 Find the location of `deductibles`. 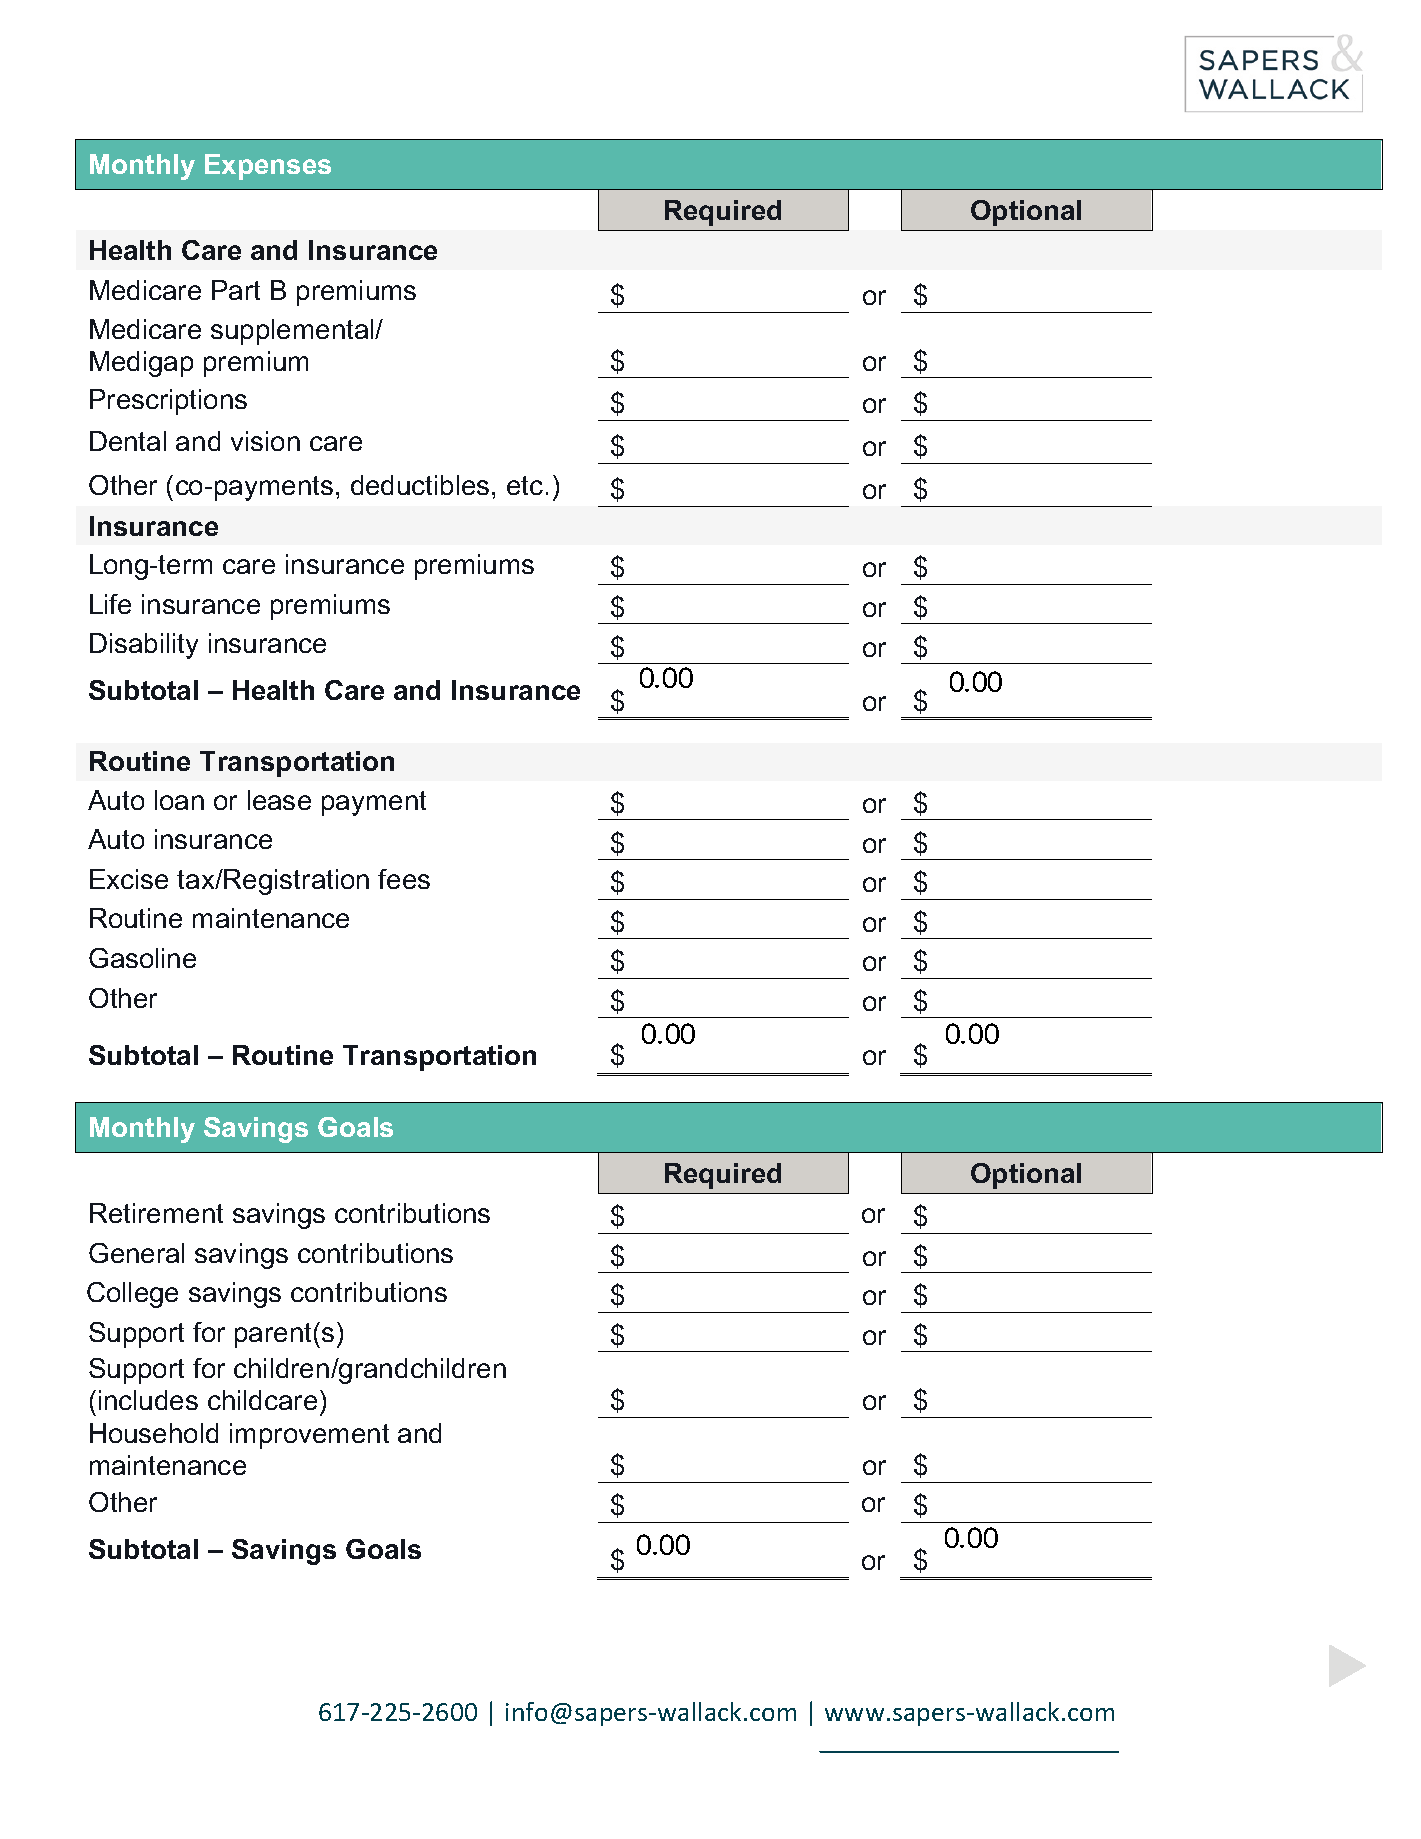

deductibles is located at coordinates (420, 485).
